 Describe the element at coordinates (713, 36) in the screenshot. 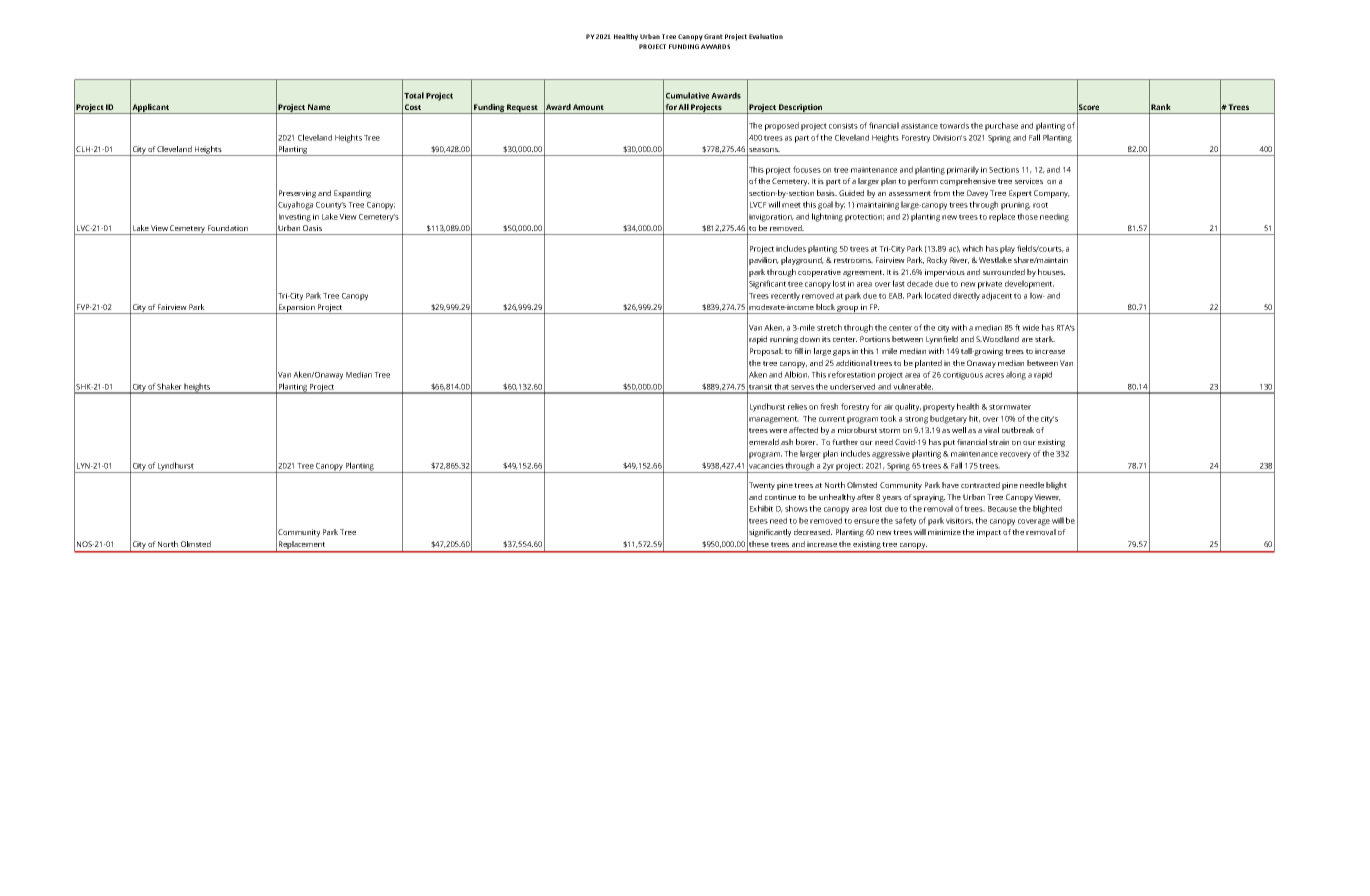

I see `Grant` at that location.
